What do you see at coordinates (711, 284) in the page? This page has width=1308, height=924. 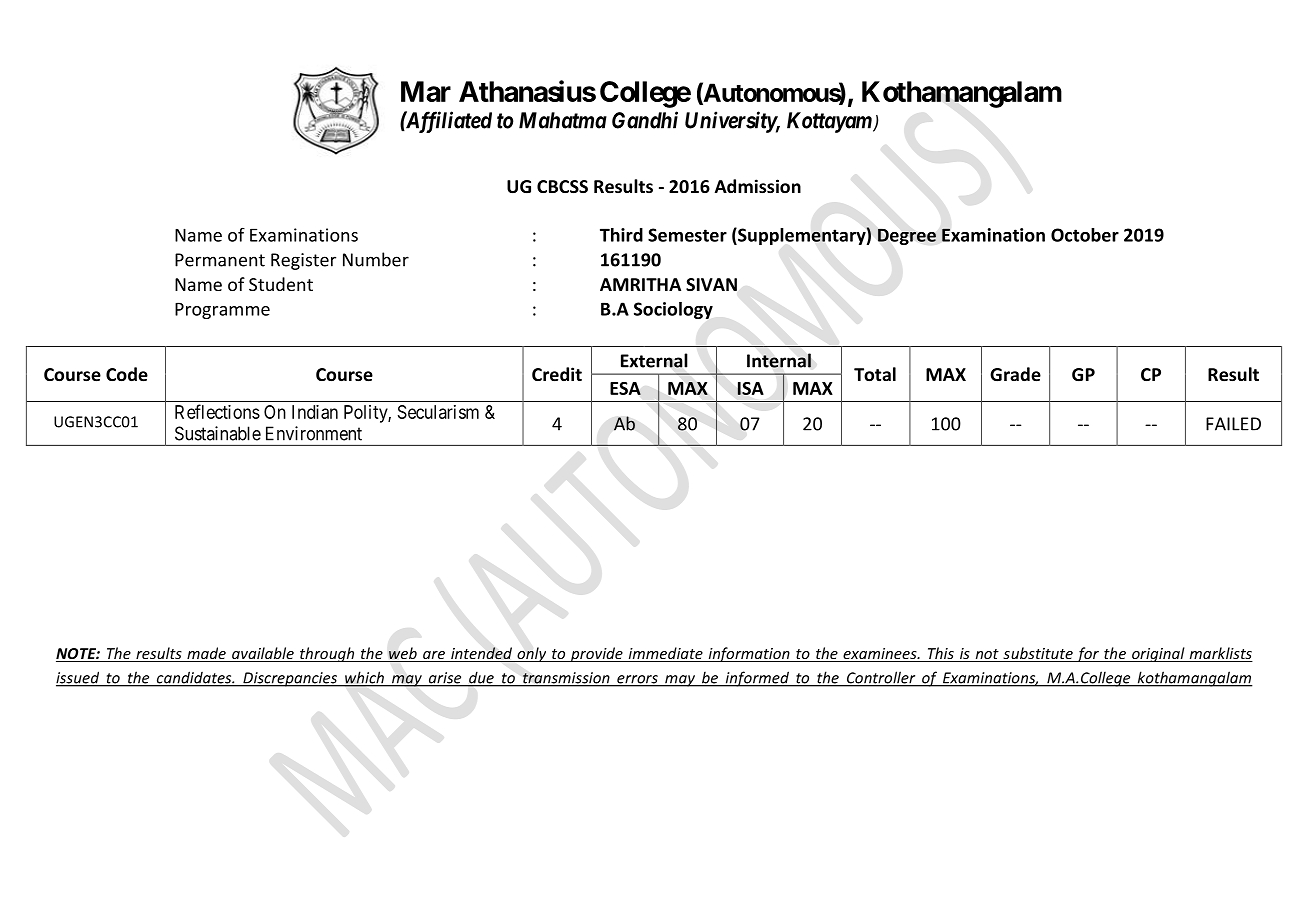 I see `SIVAN` at bounding box center [711, 284].
